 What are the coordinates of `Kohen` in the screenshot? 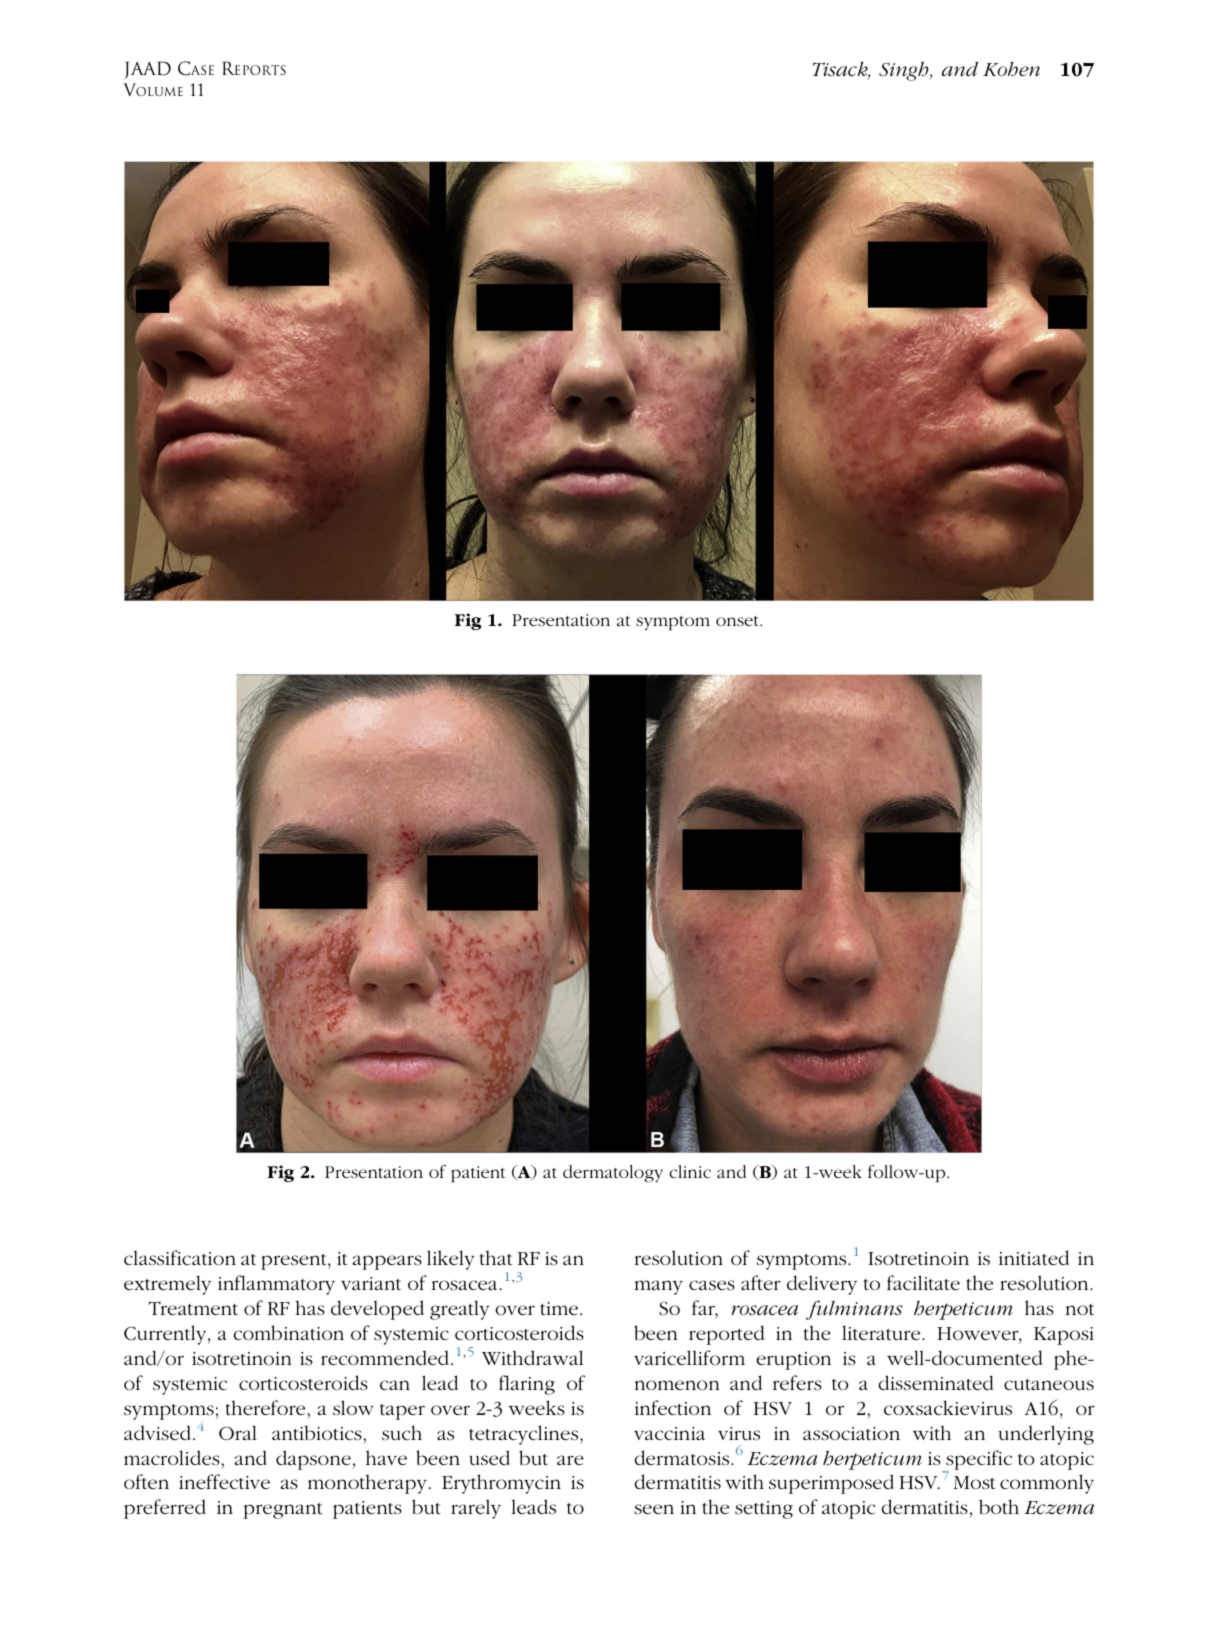 It's located at (1011, 69).
